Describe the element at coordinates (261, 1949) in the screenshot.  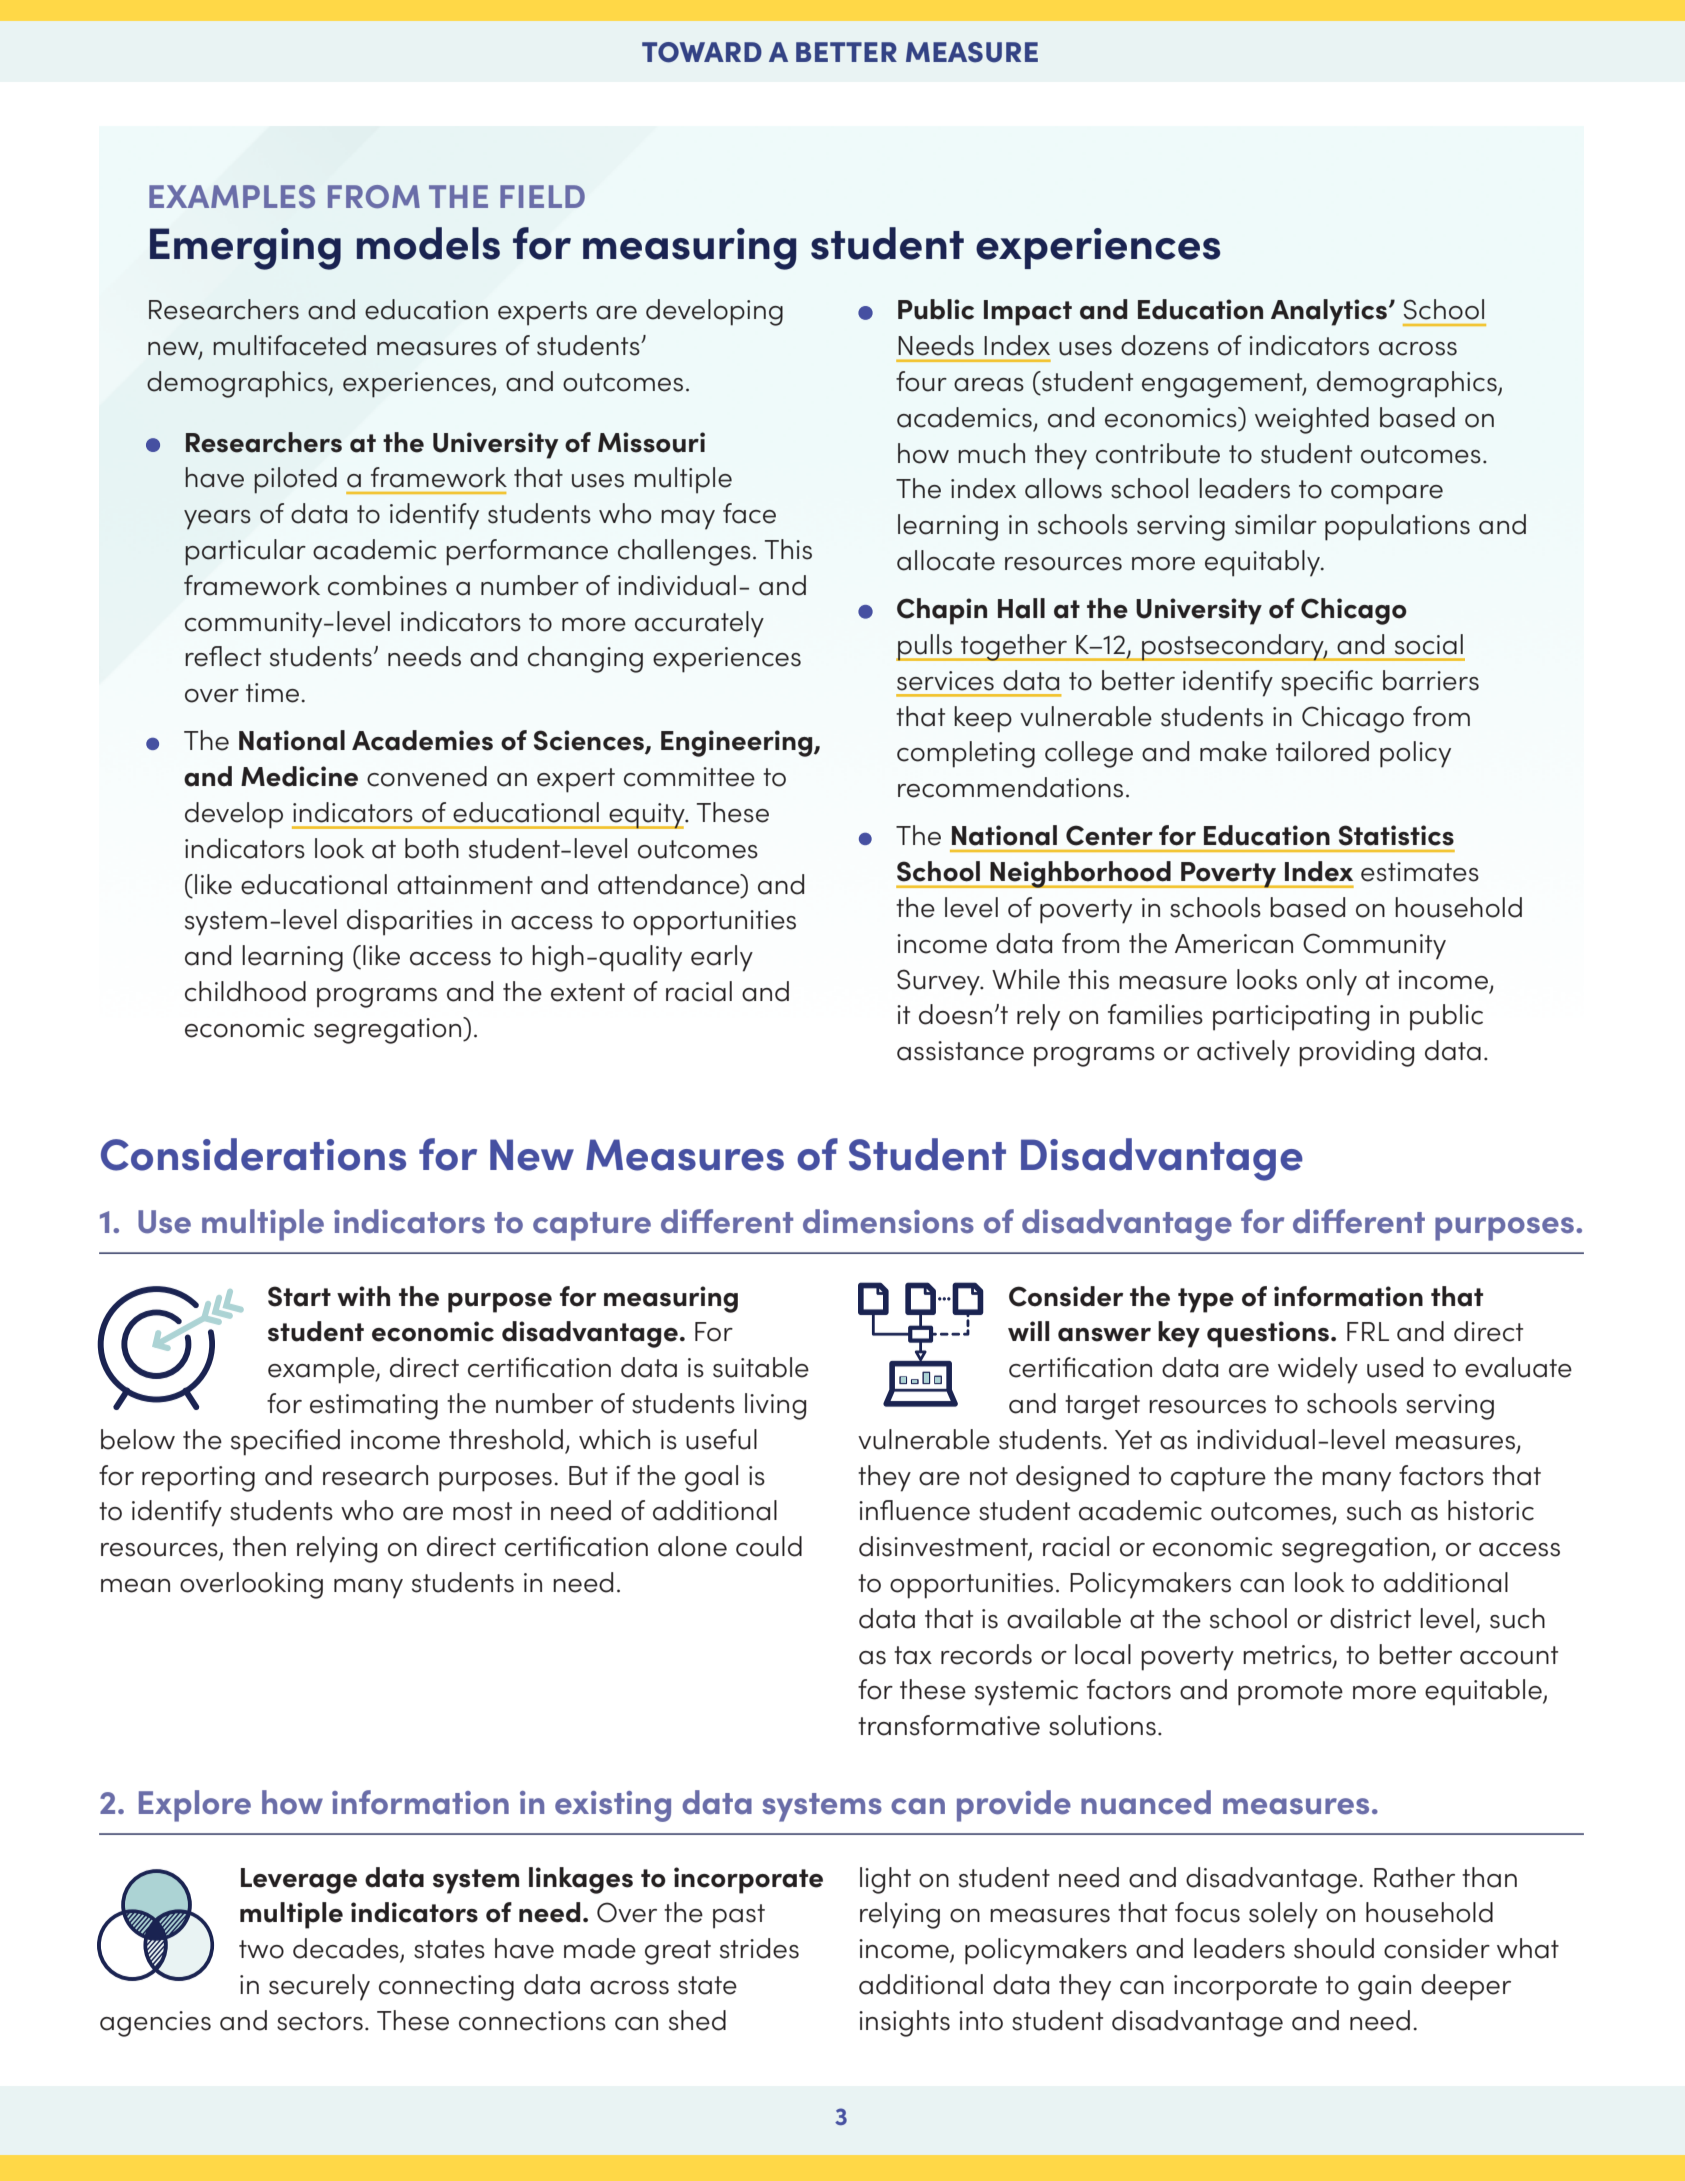
I see `two` at that location.
